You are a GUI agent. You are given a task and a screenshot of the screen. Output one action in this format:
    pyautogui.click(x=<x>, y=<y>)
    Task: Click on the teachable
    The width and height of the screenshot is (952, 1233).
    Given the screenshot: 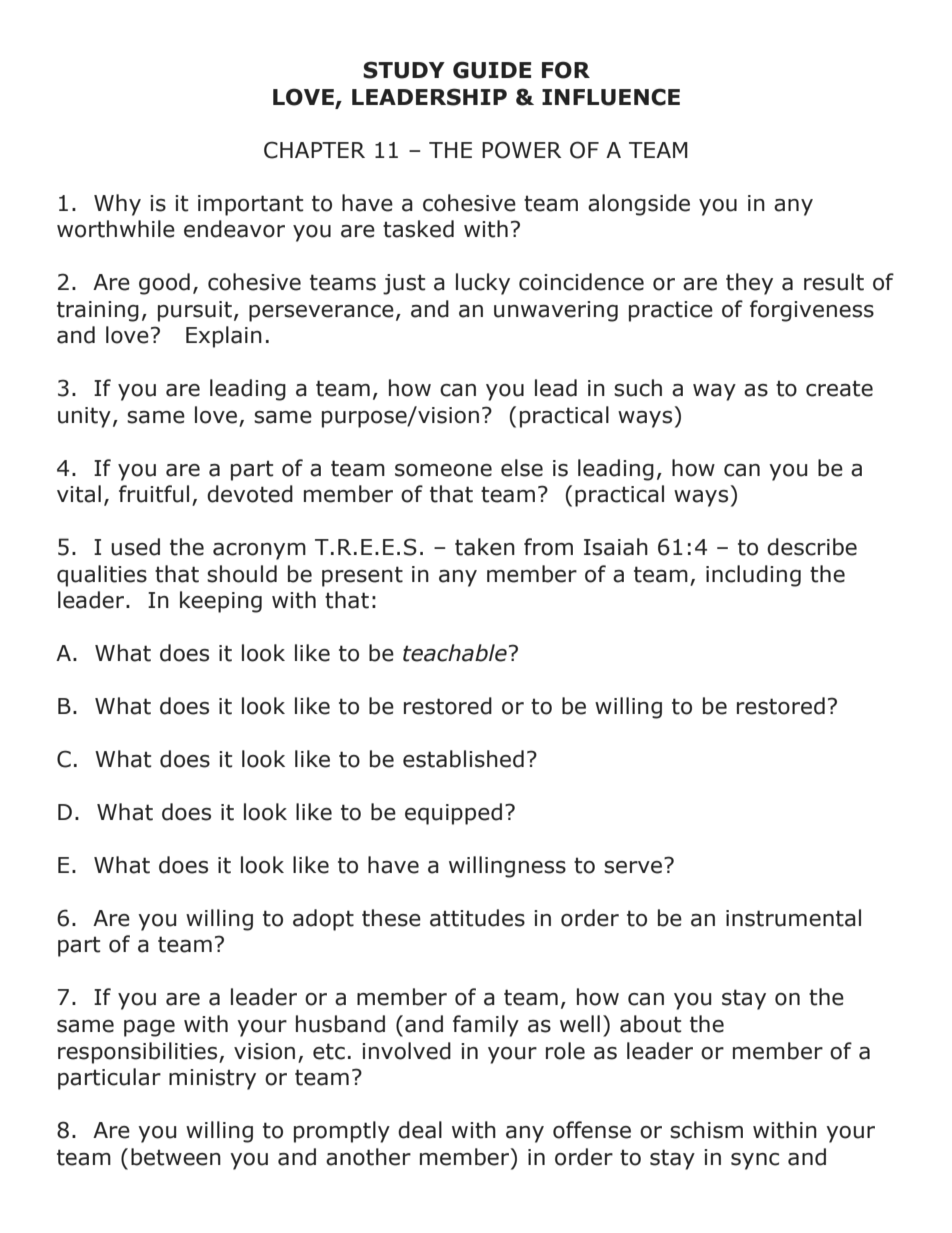 What is the action you would take?
    pyautogui.click(x=455, y=653)
